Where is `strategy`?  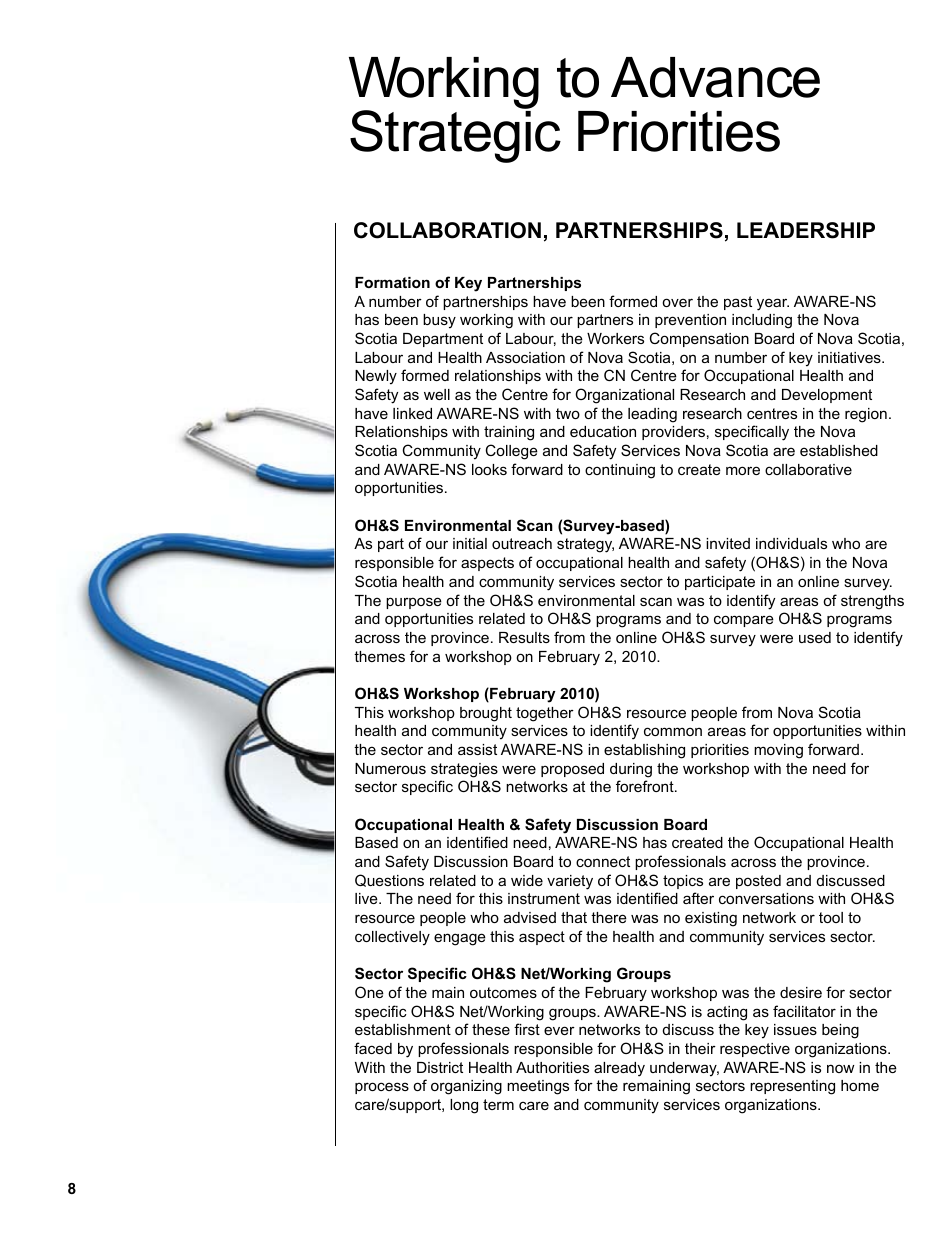
strategy is located at coordinates (585, 545).
